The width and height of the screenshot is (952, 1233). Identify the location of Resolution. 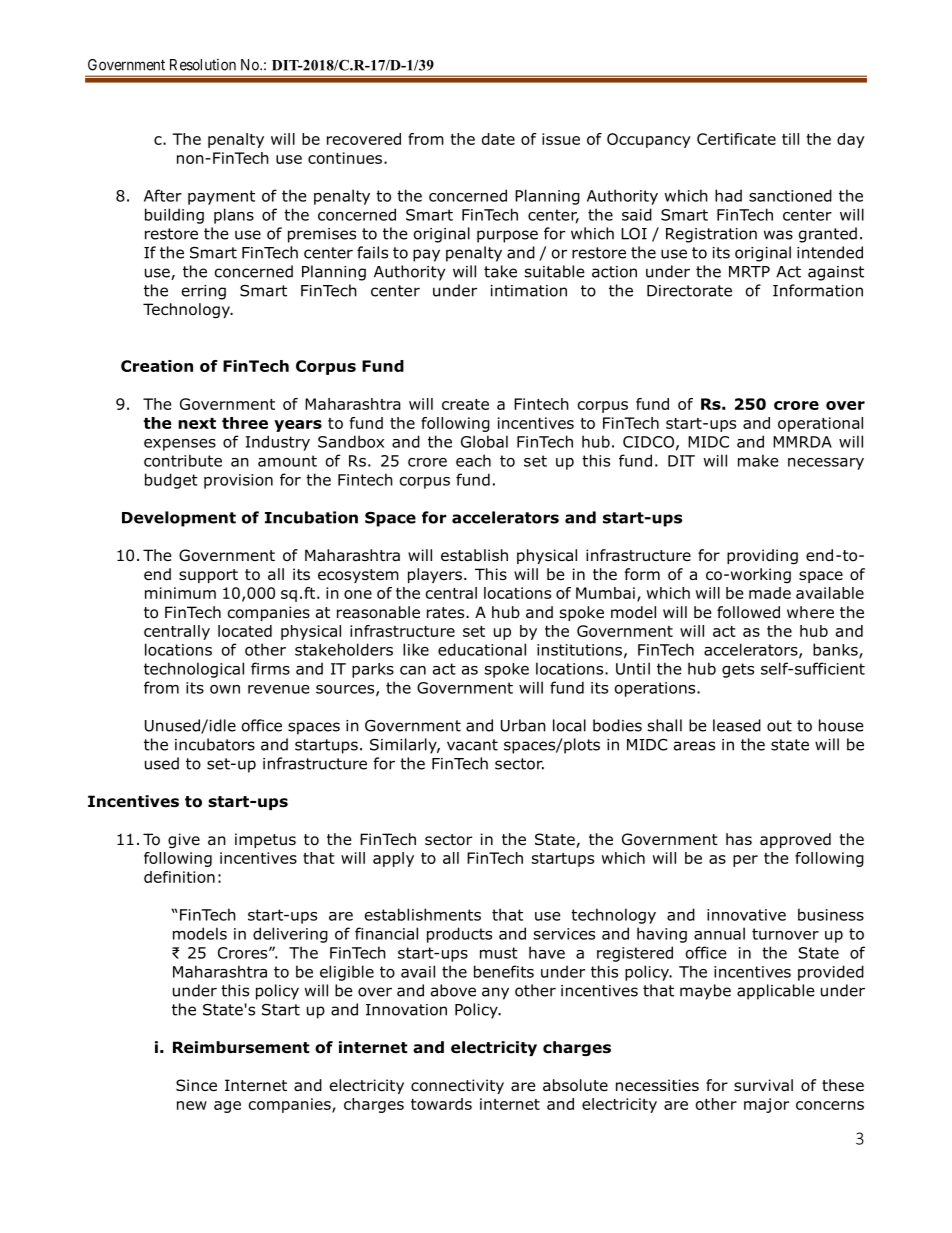
(203, 65).
